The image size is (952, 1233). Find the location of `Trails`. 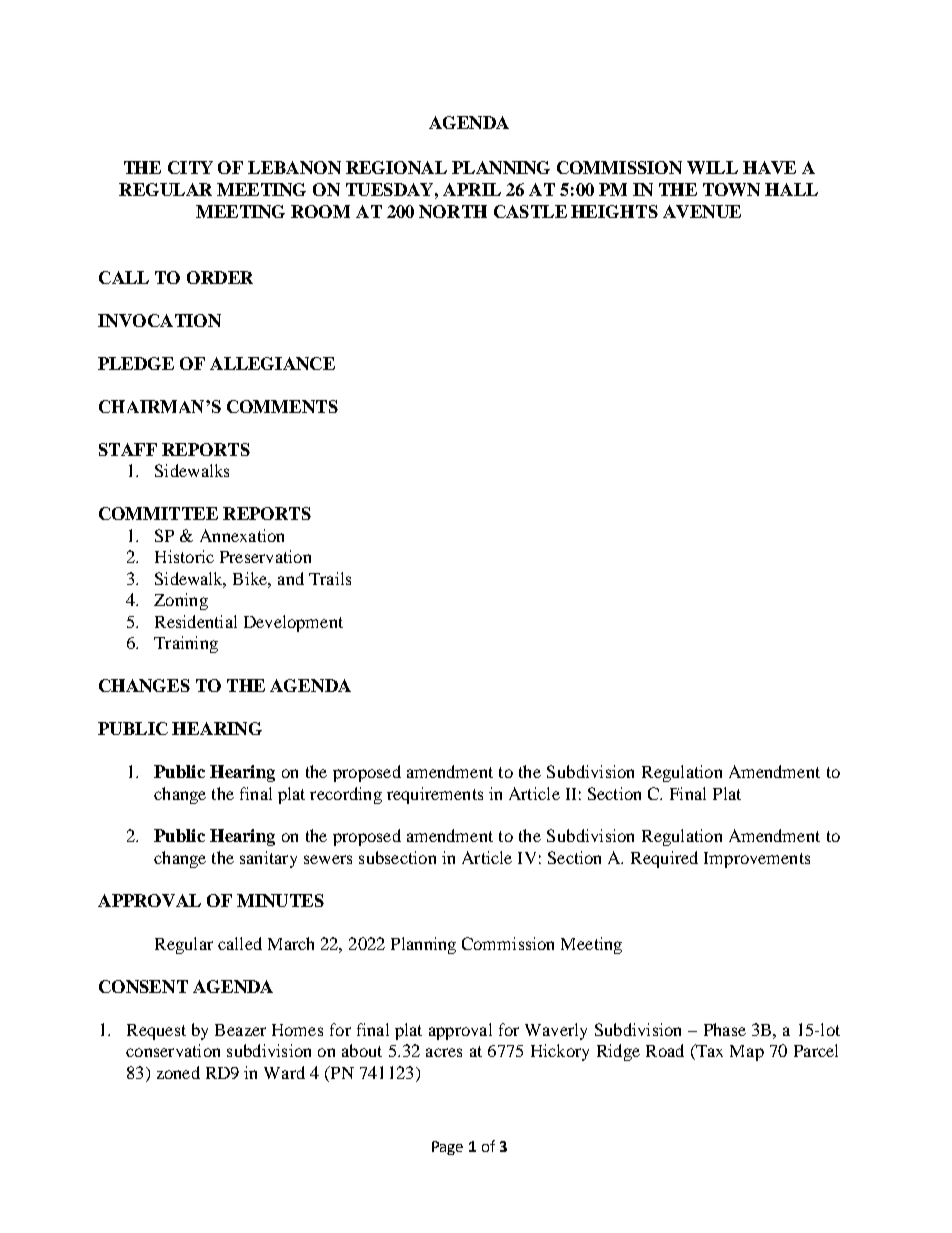

Trails is located at coordinates (330, 578).
